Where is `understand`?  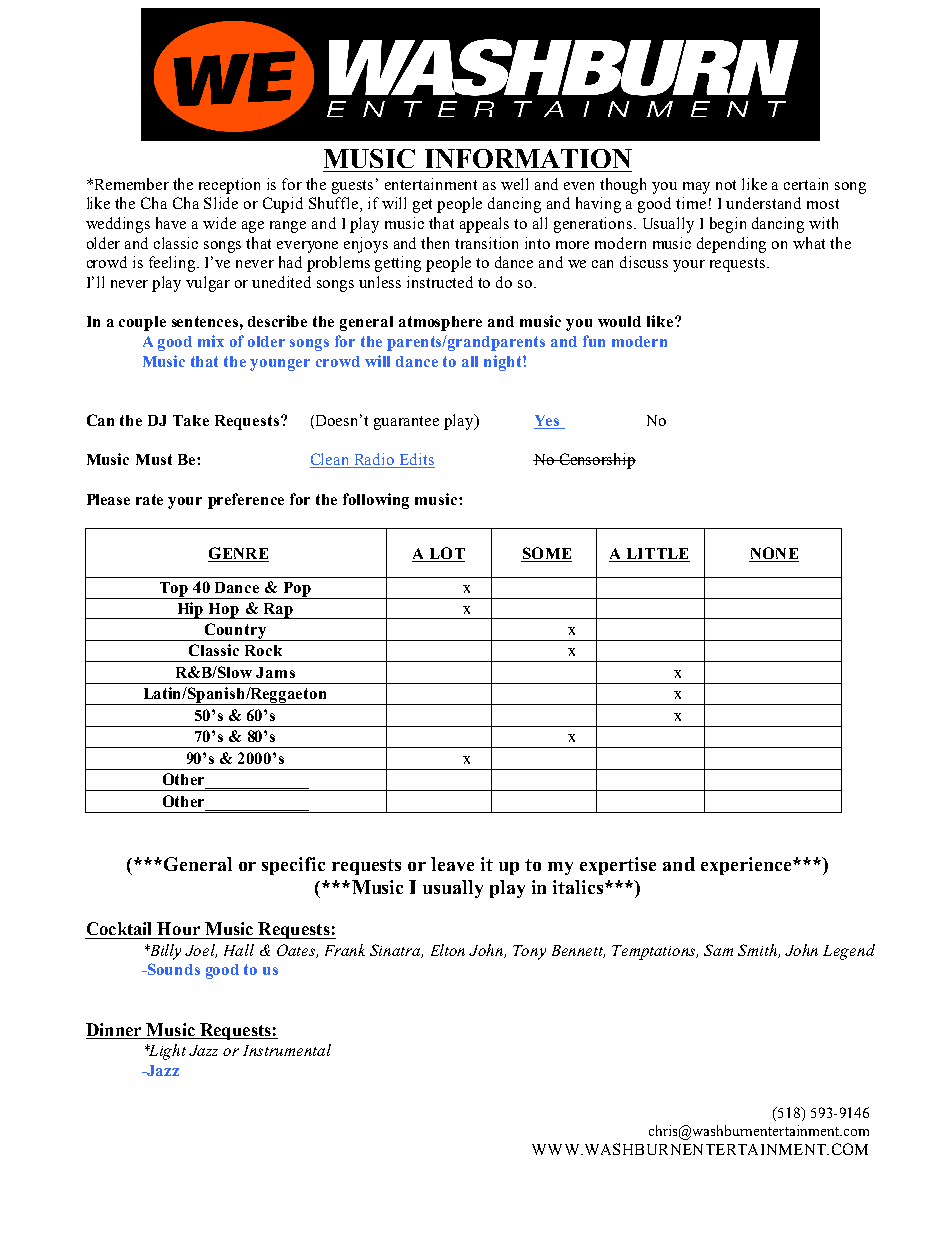 understand is located at coordinates (763, 203).
